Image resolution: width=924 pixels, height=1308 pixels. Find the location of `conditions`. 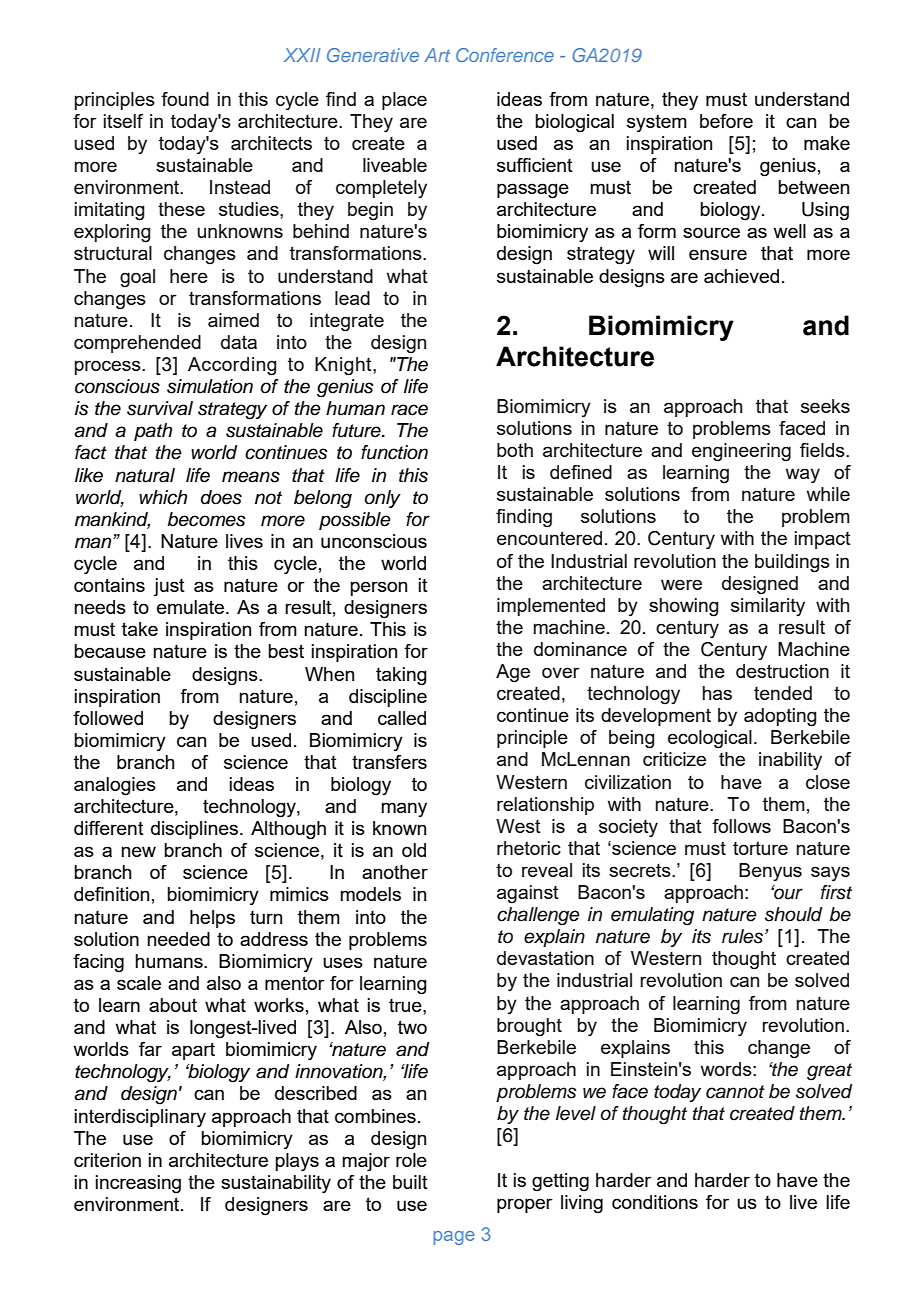

conditions is located at coordinates (655, 1202).
